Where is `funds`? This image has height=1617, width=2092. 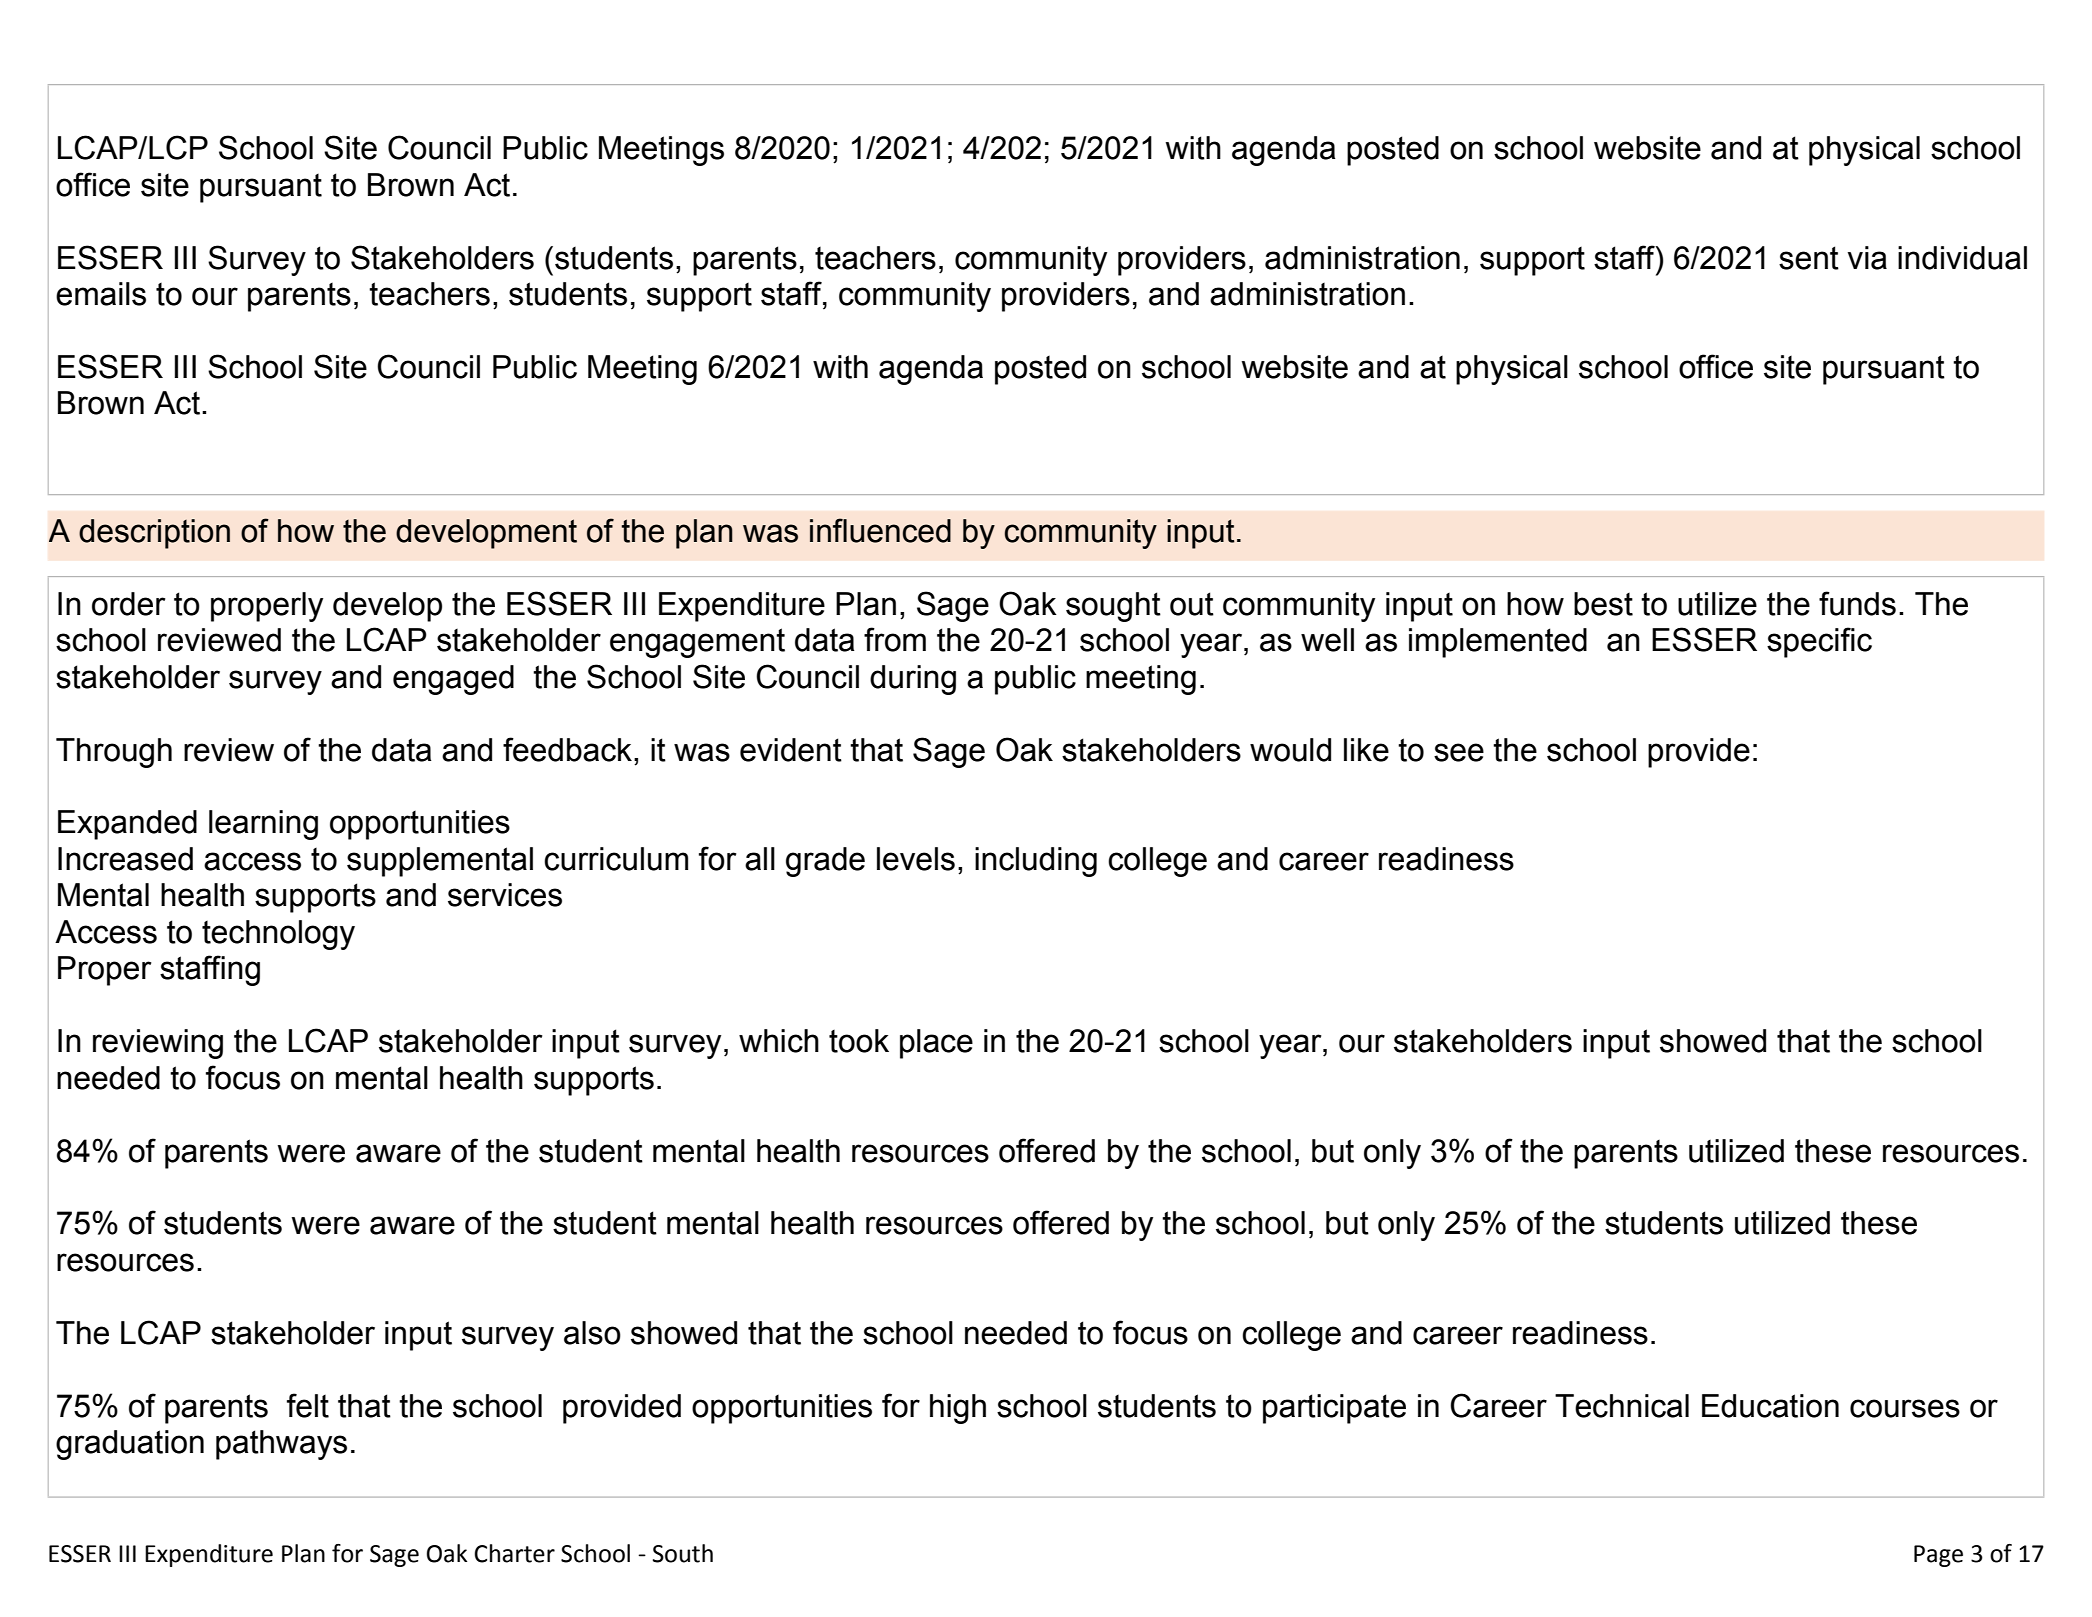 funds is located at coordinates (1857, 603).
